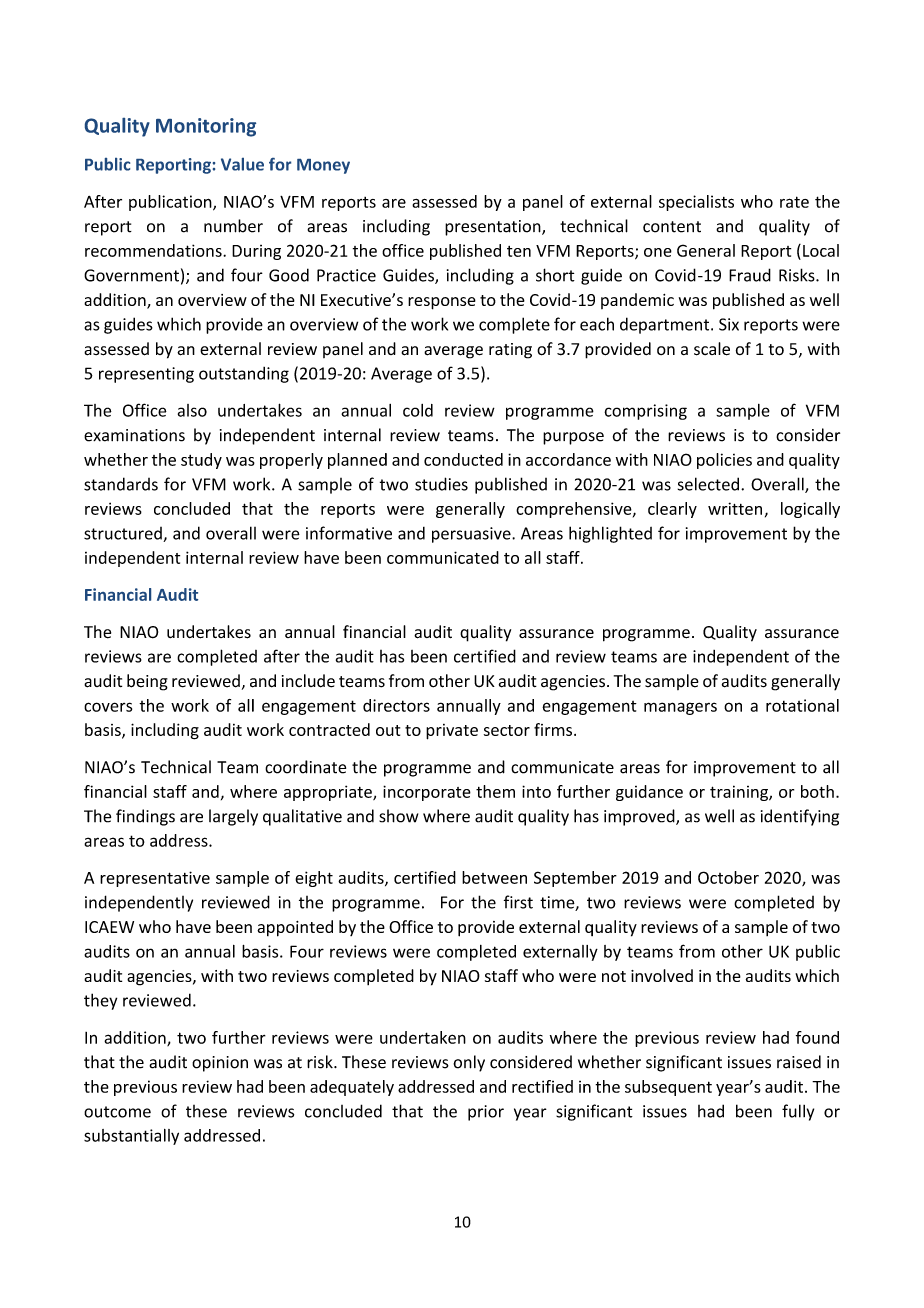 The width and height of the screenshot is (924, 1308). What do you see at coordinates (206, 127) in the screenshot?
I see `Monitoring` at bounding box center [206, 127].
